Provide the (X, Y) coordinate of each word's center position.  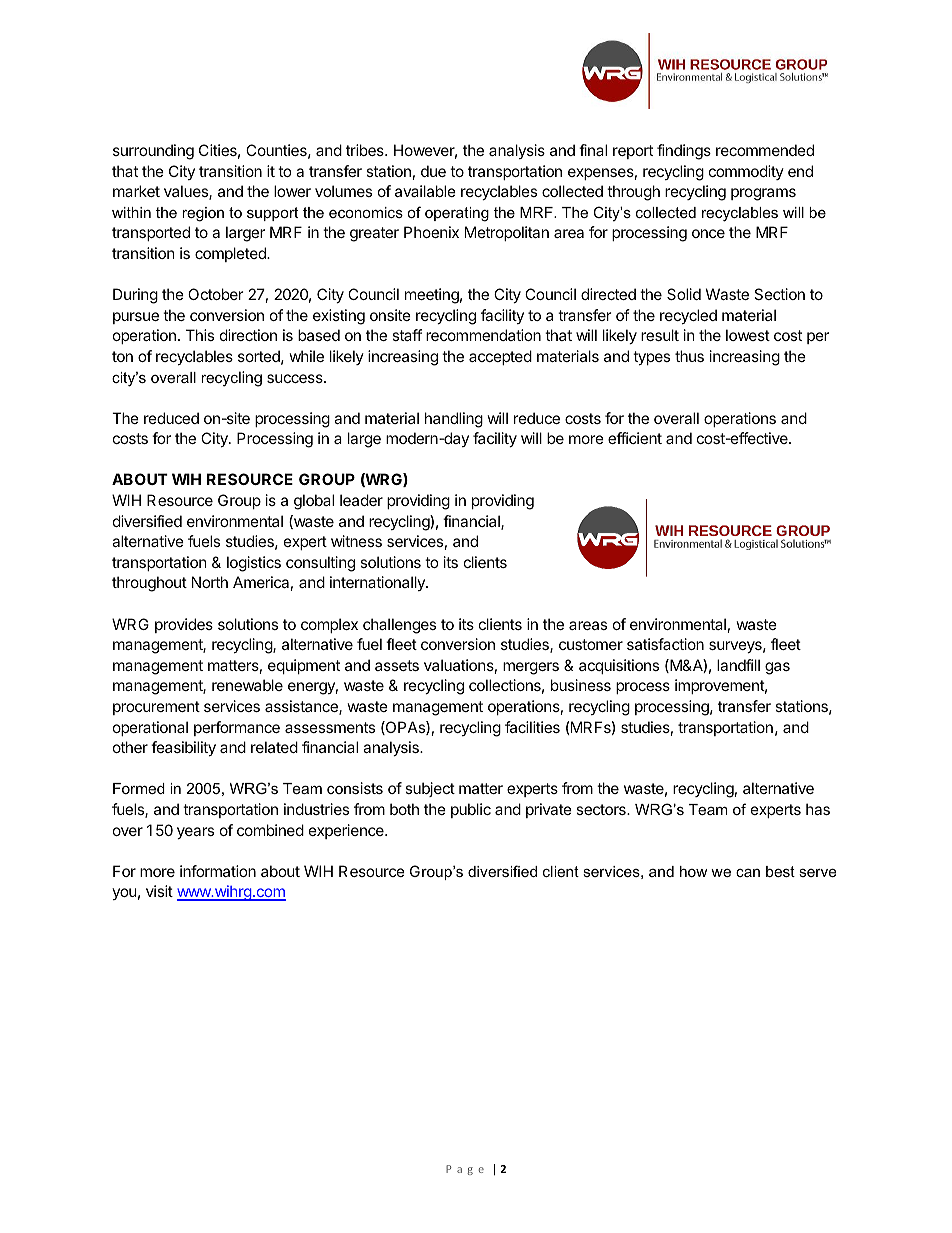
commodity (746, 172)
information (218, 871)
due (433, 171)
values (187, 192)
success (296, 378)
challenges (399, 626)
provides (184, 625)
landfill (738, 665)
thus (689, 356)
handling (454, 420)
